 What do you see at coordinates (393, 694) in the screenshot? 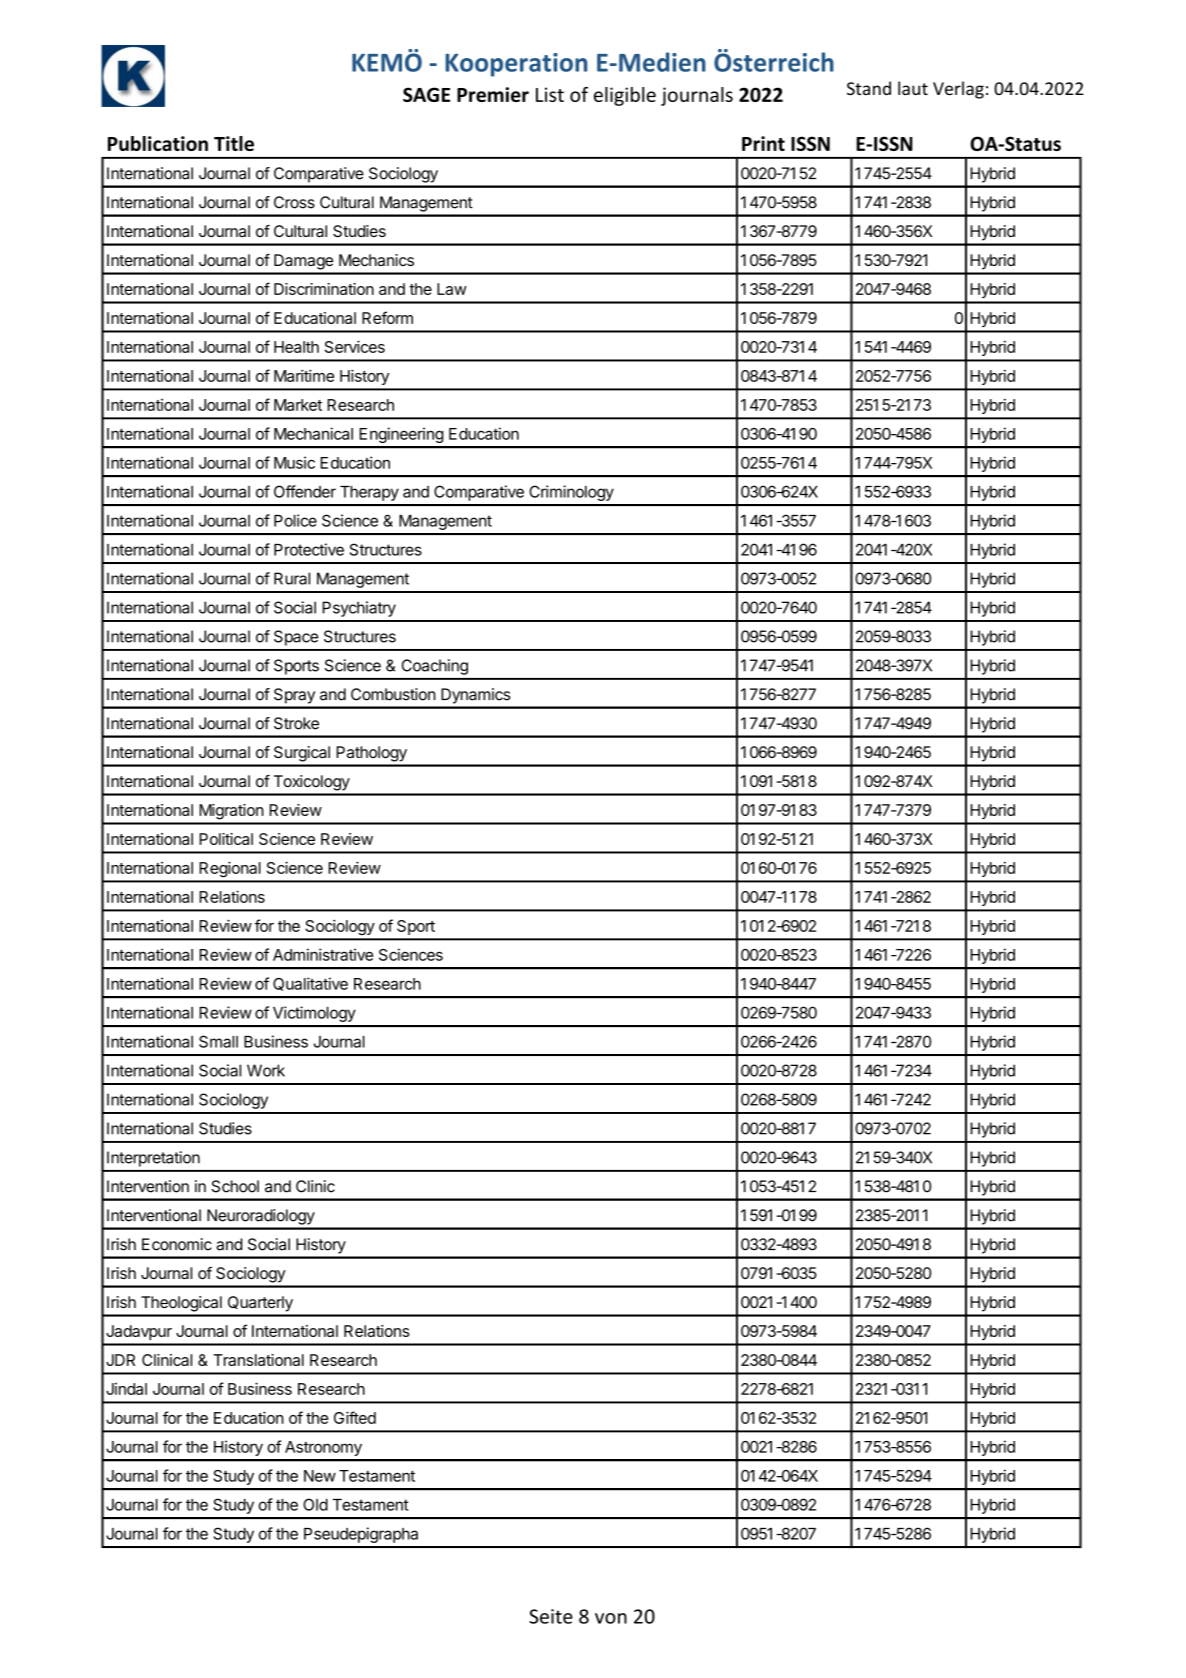
I see `Combustion` at bounding box center [393, 694].
